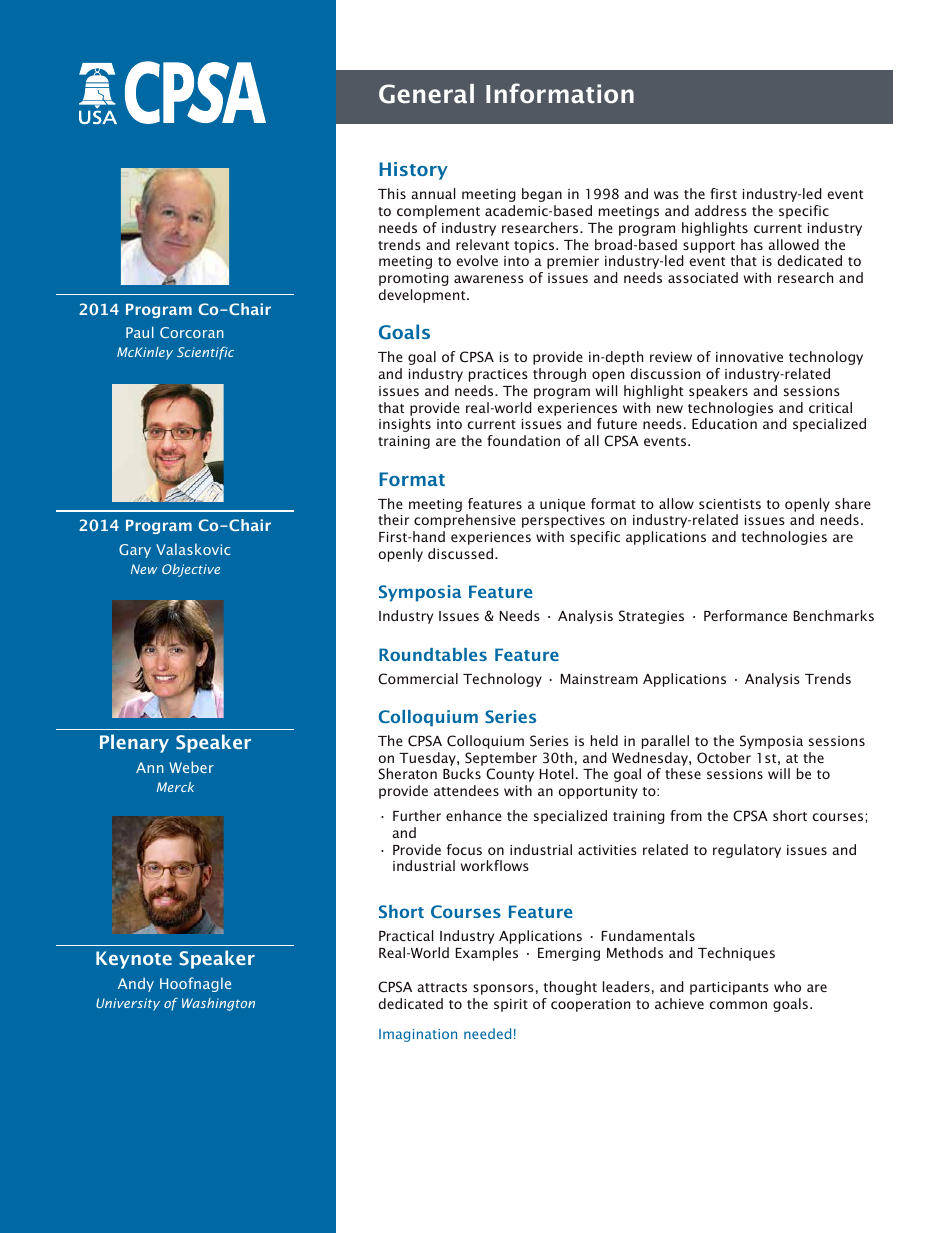 The width and height of the screenshot is (952, 1233). Describe the element at coordinates (721, 210) in the screenshot. I see `address` at that location.
